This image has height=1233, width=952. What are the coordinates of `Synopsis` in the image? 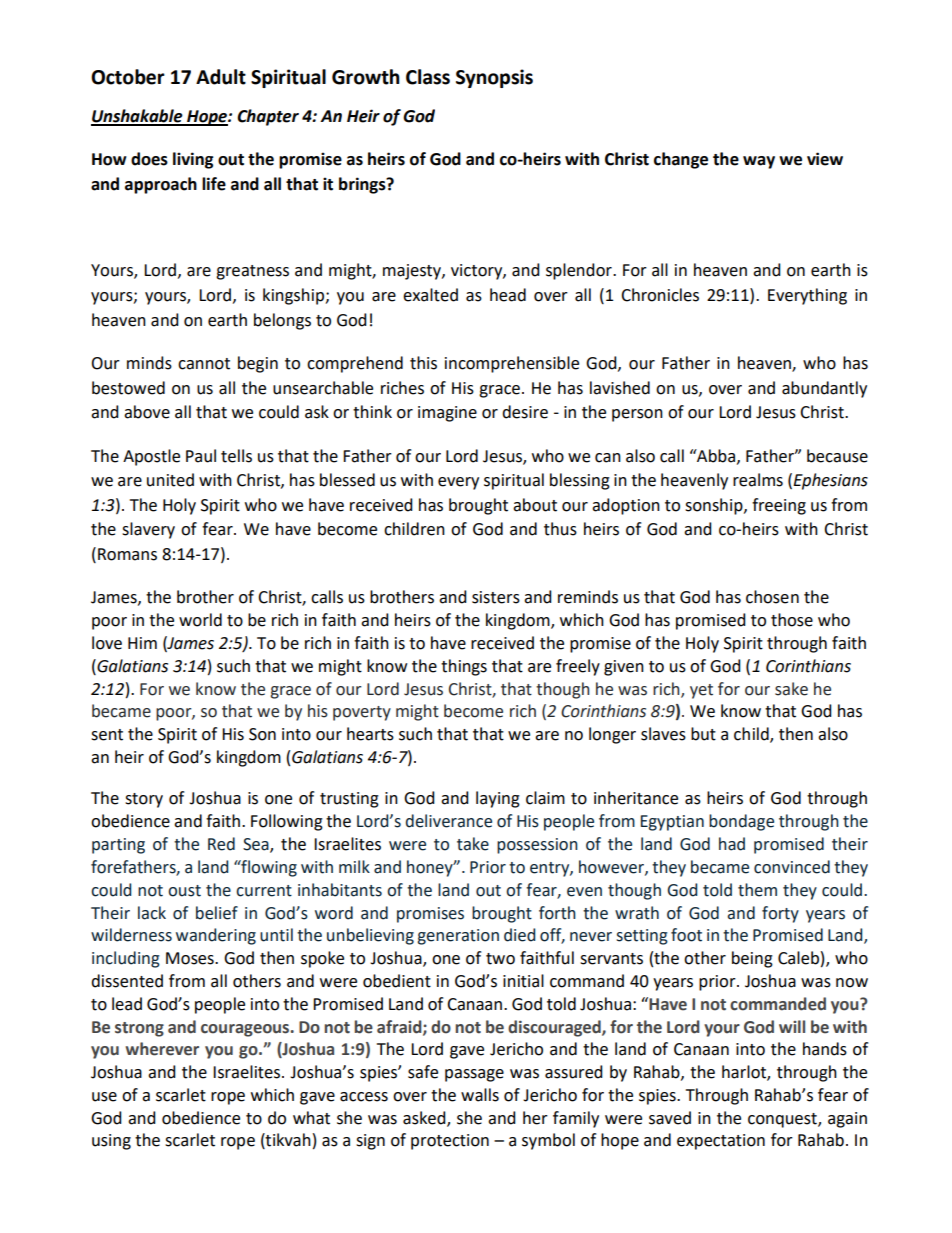 It's located at (494, 78).
